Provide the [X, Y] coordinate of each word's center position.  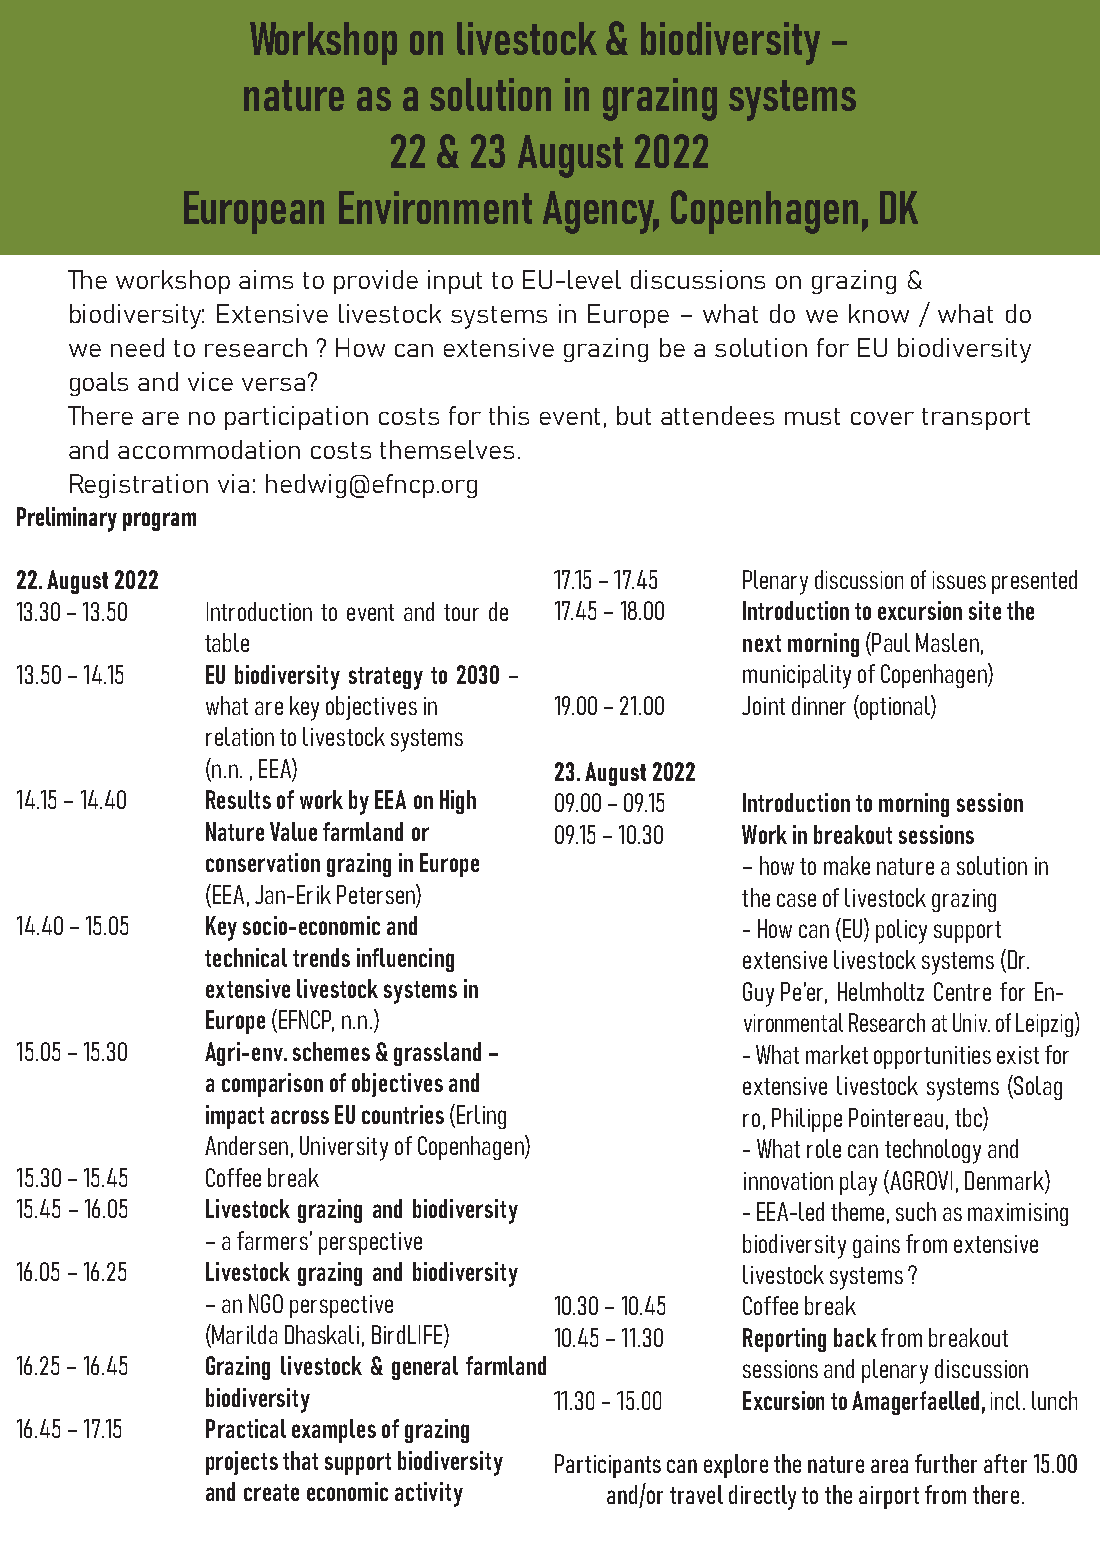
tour [461, 612]
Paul [891, 642]
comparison [272, 1085]
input [455, 282]
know [879, 313]
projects [242, 1463]
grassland [437, 1054]
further [946, 1463]
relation [240, 736]
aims [266, 279]
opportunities [932, 1057]
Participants [608, 1466]
